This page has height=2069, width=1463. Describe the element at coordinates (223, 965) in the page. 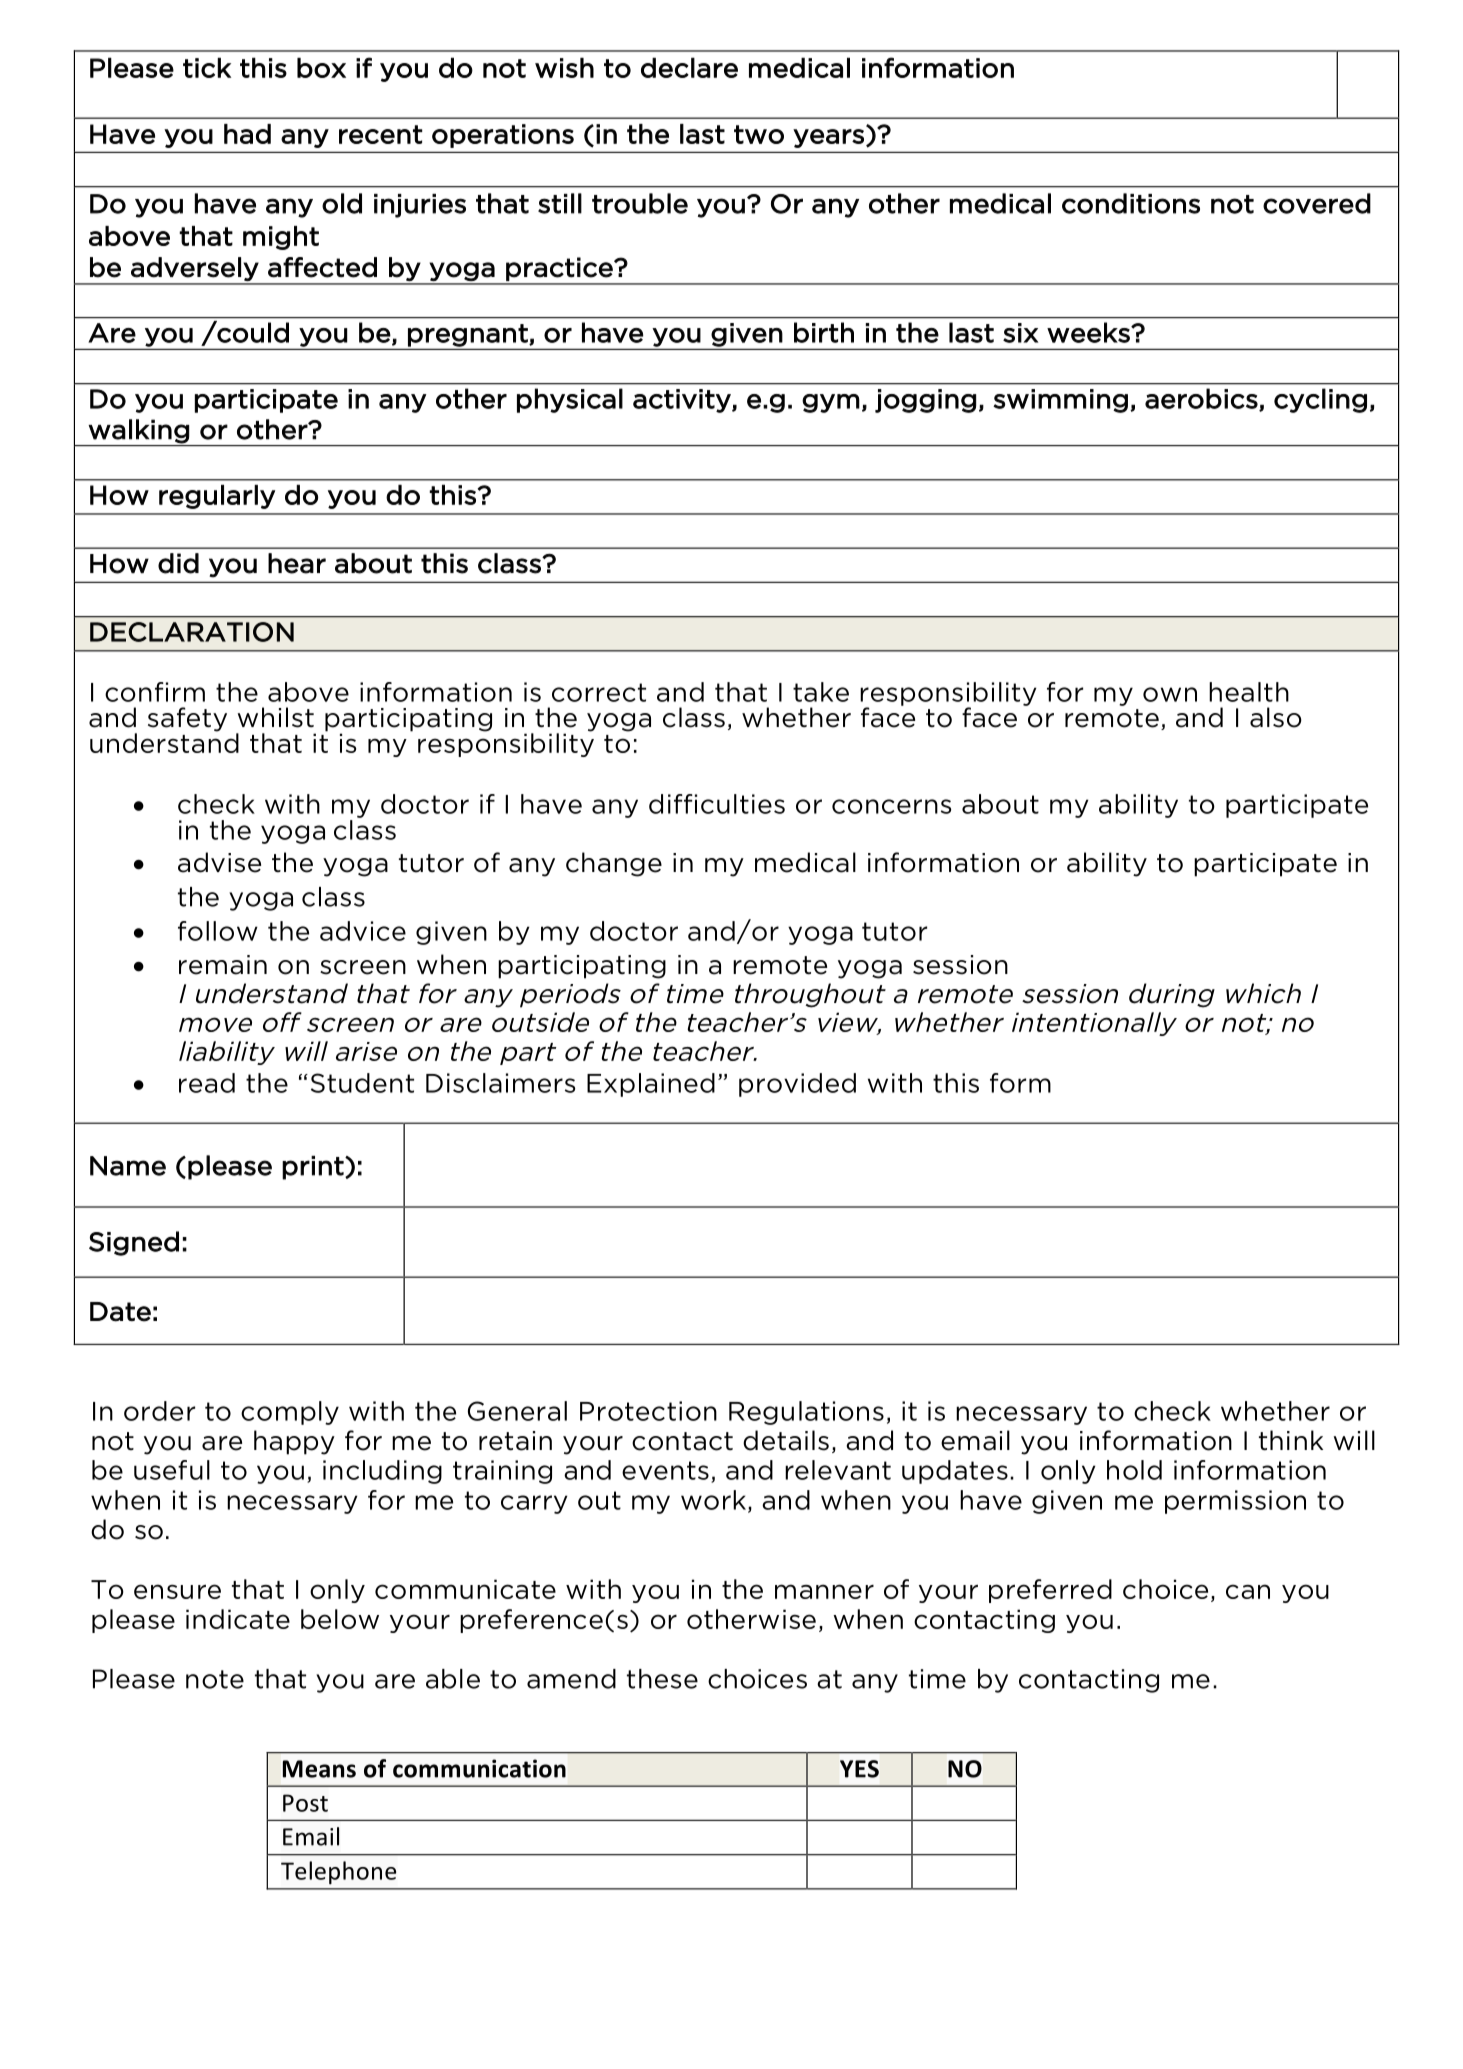

I see `remain` at that location.
